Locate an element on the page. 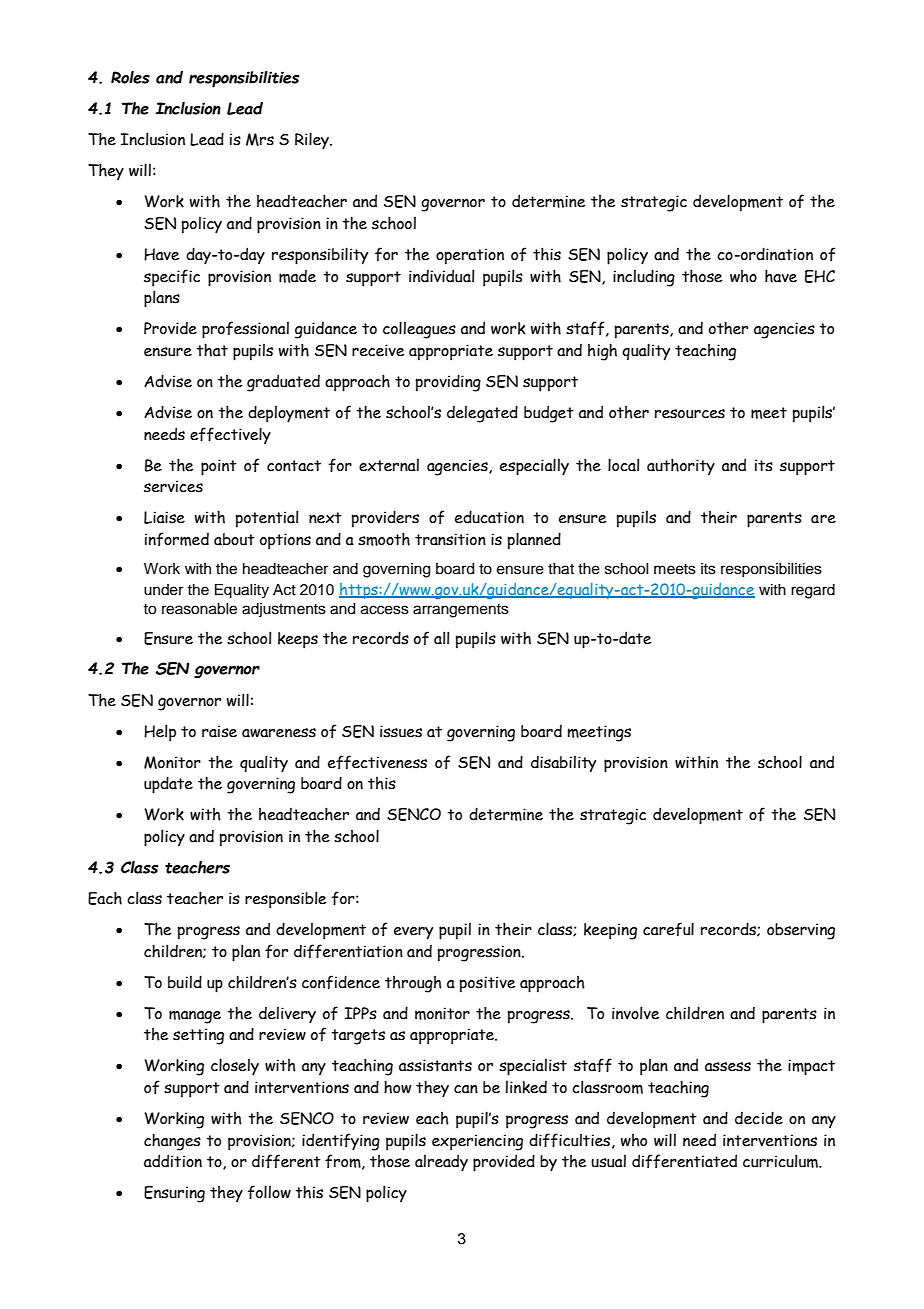  raise is located at coordinates (219, 731).
